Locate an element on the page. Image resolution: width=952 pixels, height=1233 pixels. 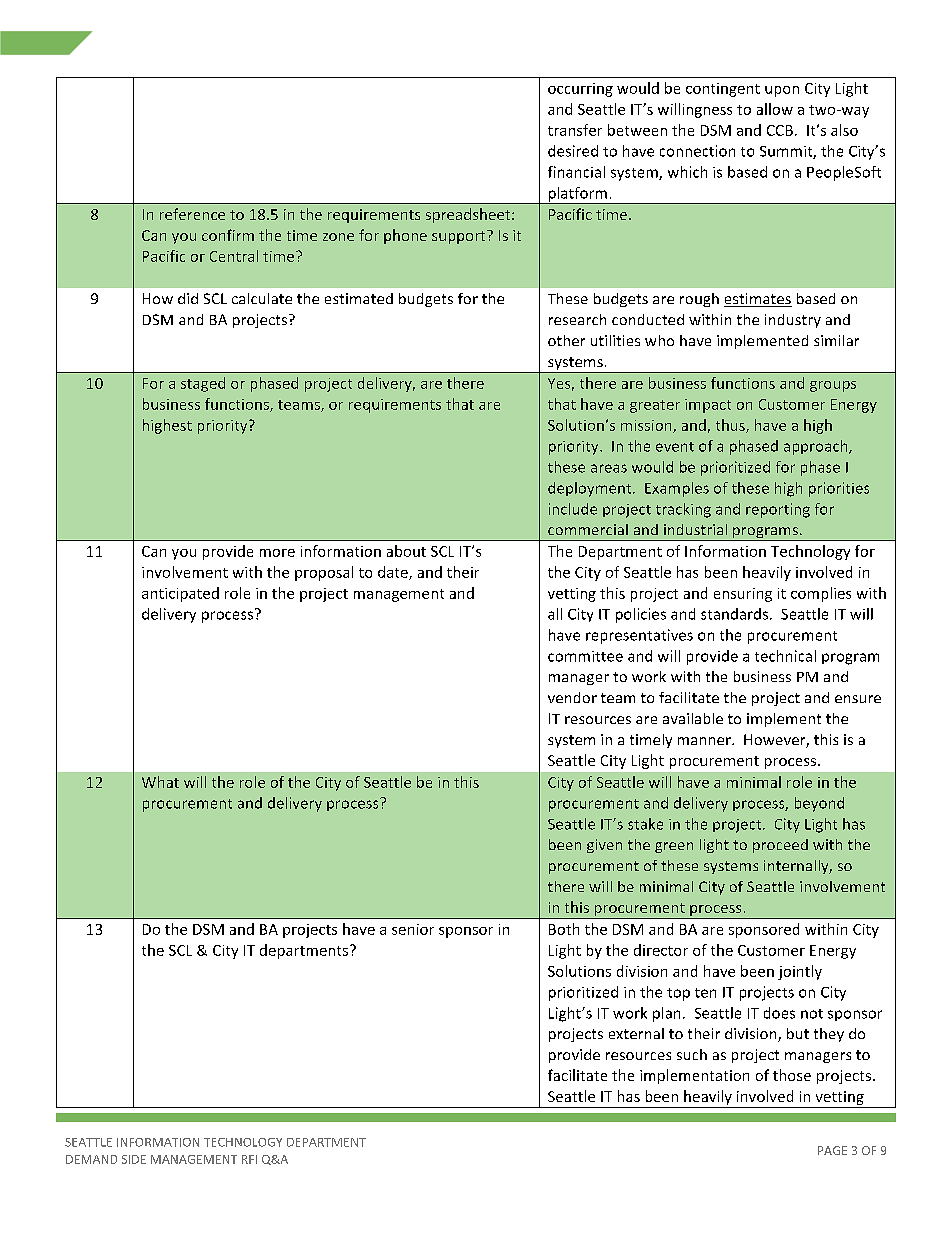
CCB is located at coordinates (780, 130).
